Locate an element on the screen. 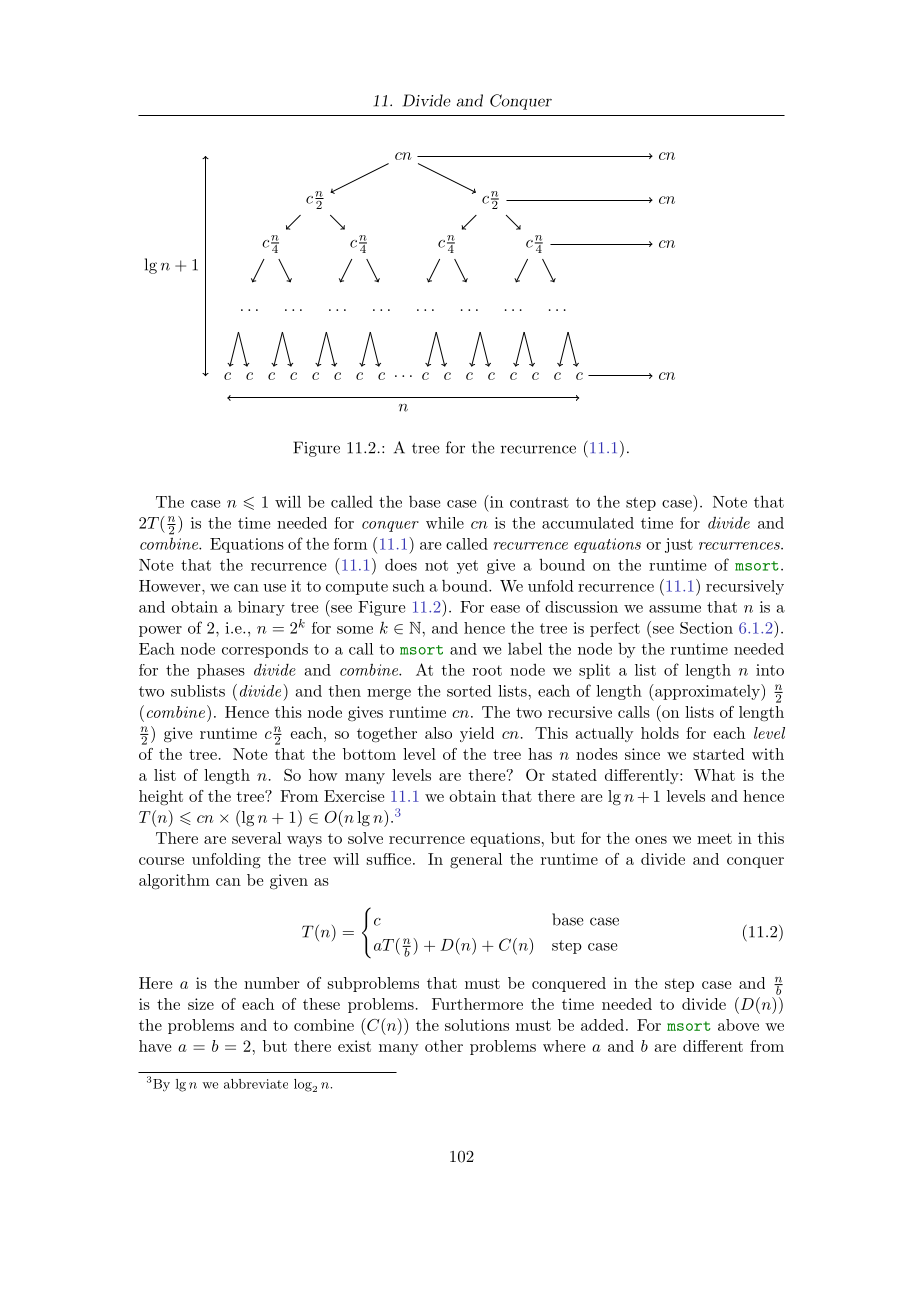  abbreviate is located at coordinates (256, 1084).
